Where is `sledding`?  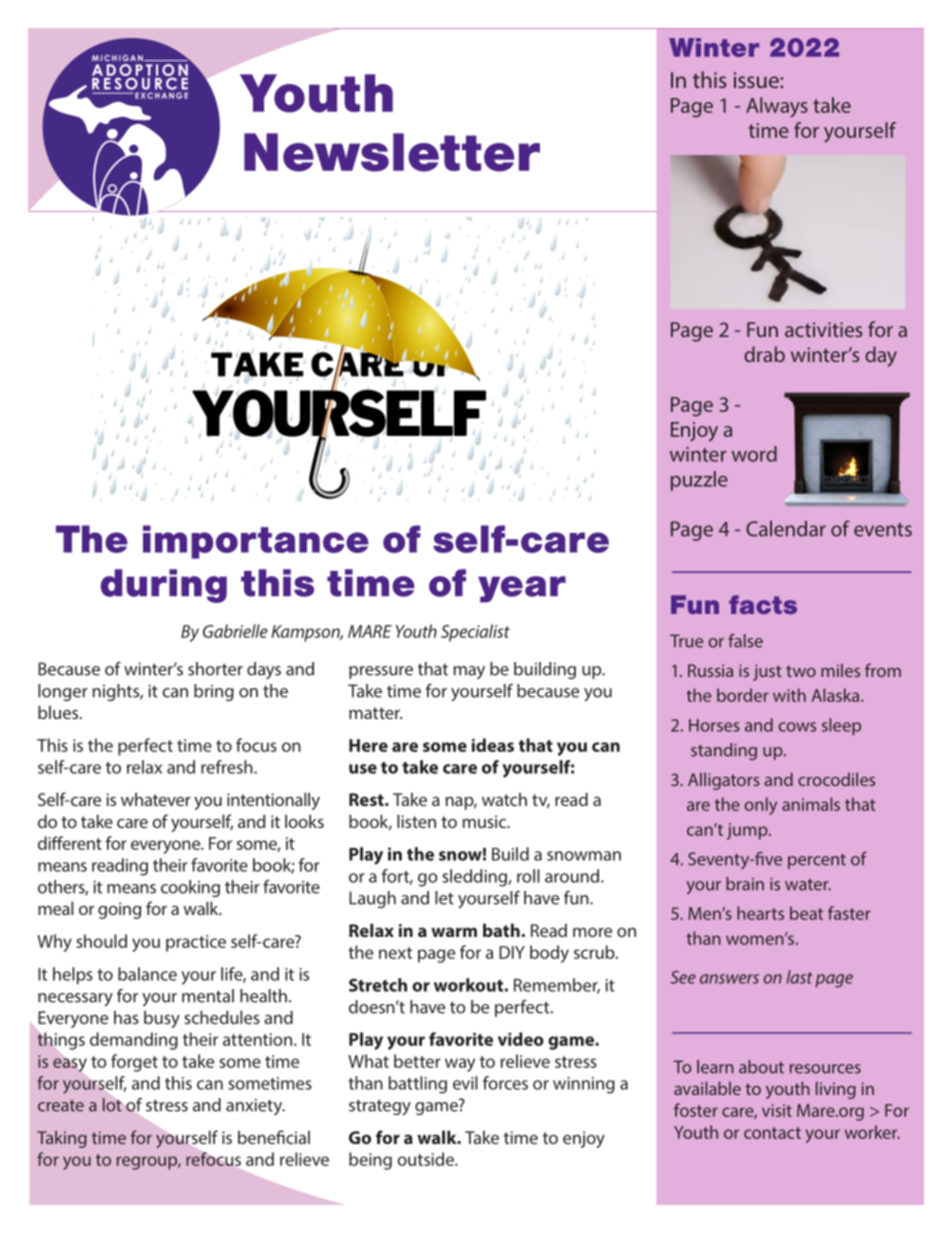
sledding is located at coordinates (475, 878).
